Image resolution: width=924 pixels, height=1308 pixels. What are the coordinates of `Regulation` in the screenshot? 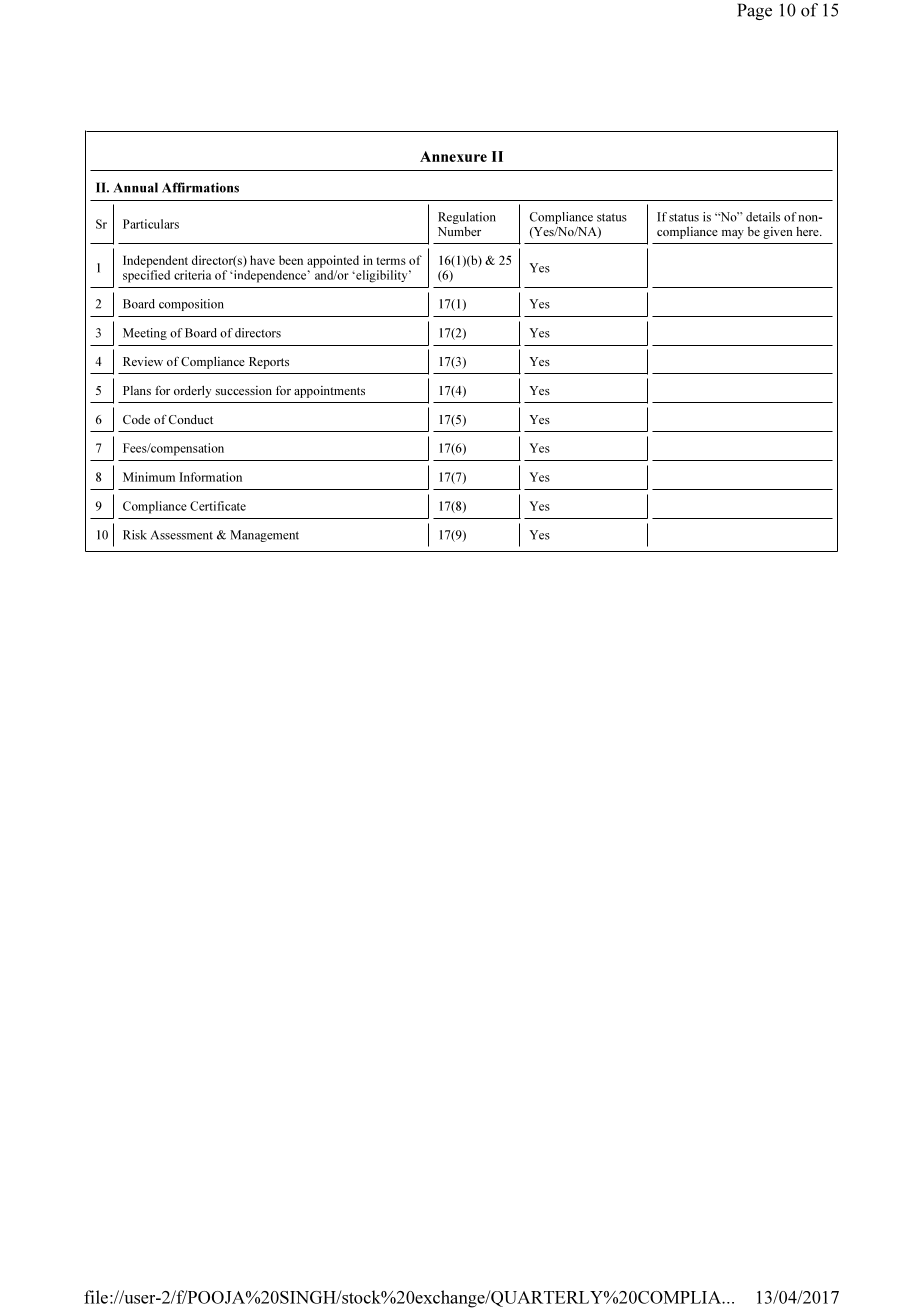 It's located at (467, 218).
